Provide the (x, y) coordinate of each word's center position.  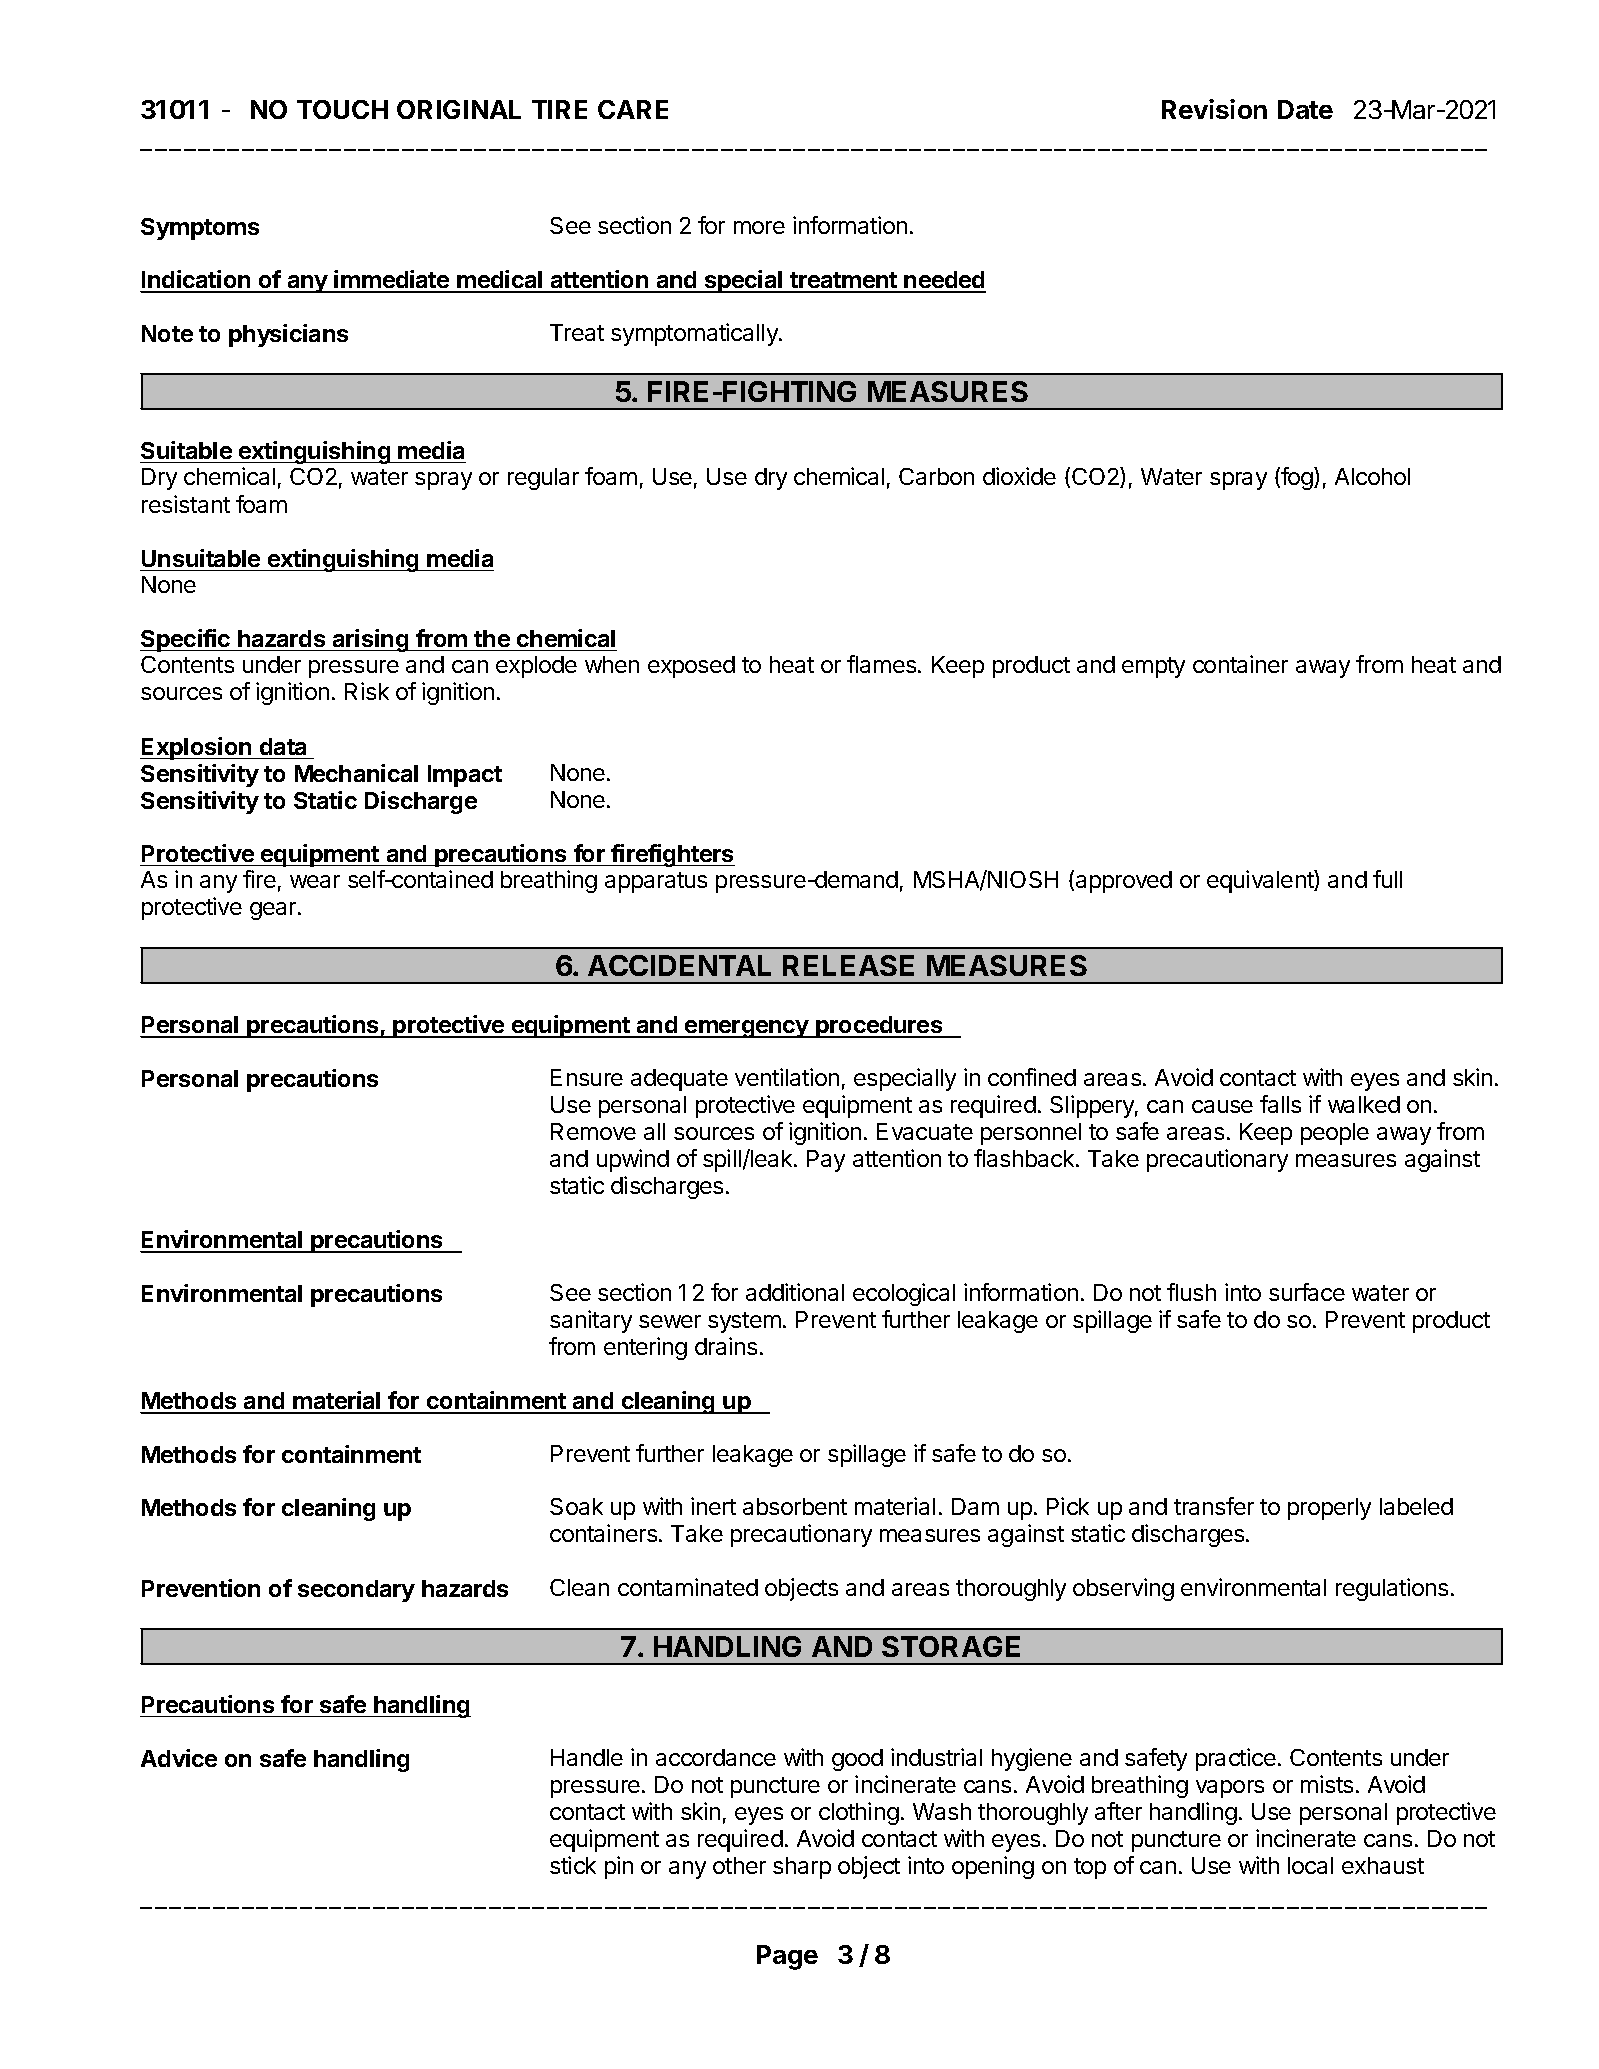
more (759, 227)
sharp (802, 1868)
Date (1305, 109)
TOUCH (342, 109)
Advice (179, 1758)
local (1310, 1865)
